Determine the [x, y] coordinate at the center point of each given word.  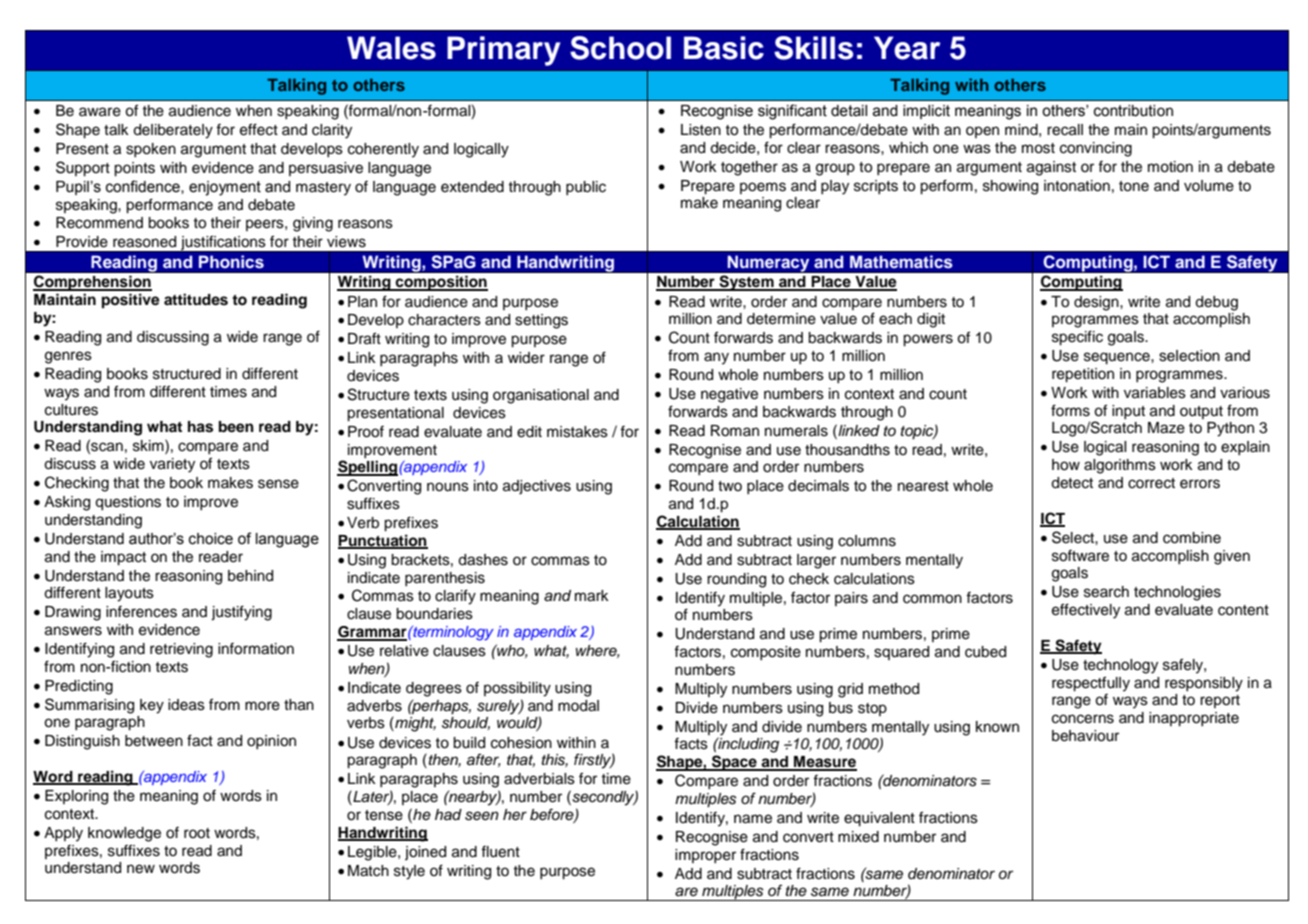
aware [100, 112]
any [716, 358]
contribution [1133, 111]
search [1106, 592]
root [197, 833]
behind [250, 576]
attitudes [196, 299]
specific [1077, 338]
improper [705, 856]
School [620, 48]
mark [592, 596]
